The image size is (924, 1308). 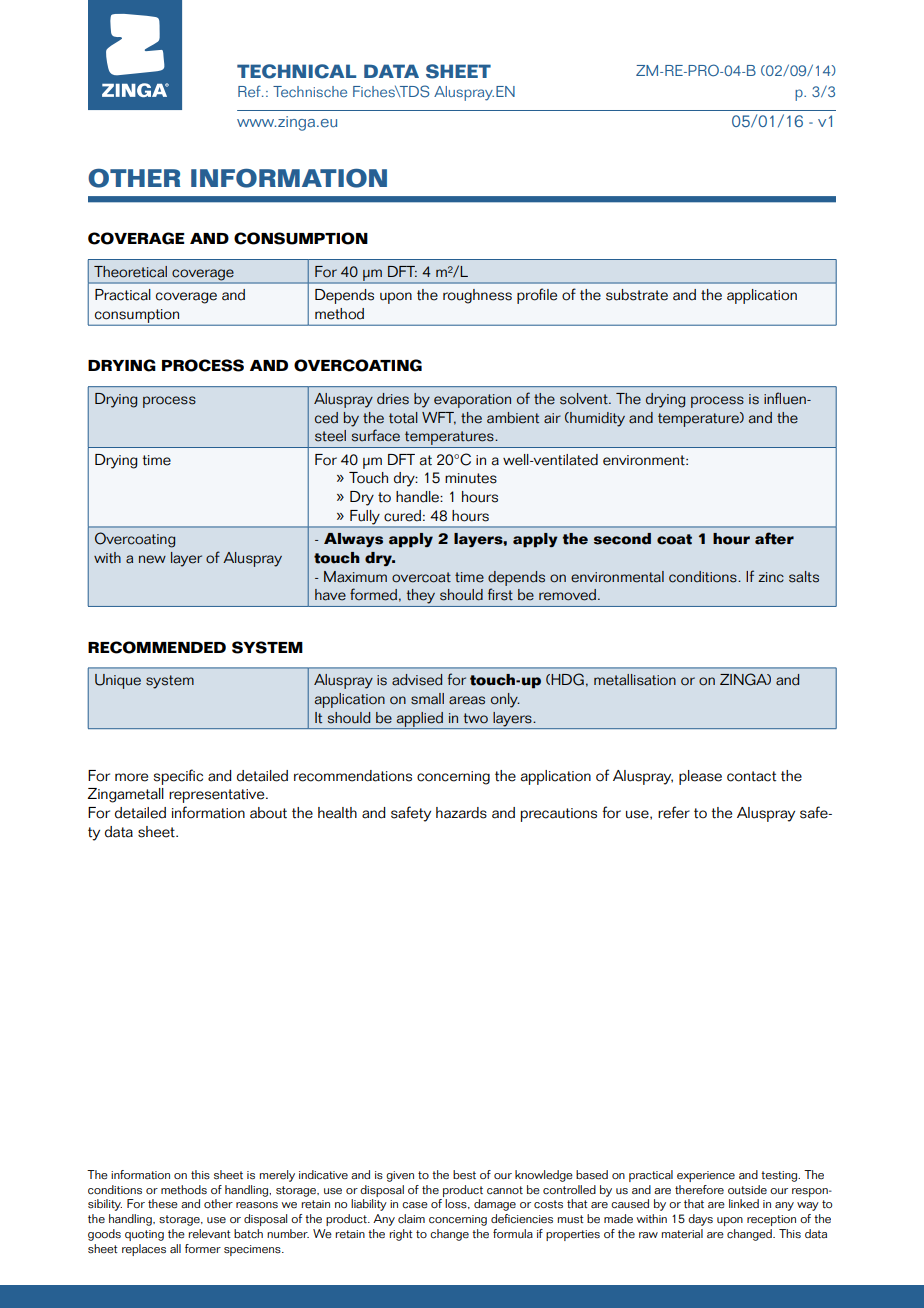 What do you see at coordinates (310, 91) in the screenshot?
I see `Technische` at bounding box center [310, 91].
